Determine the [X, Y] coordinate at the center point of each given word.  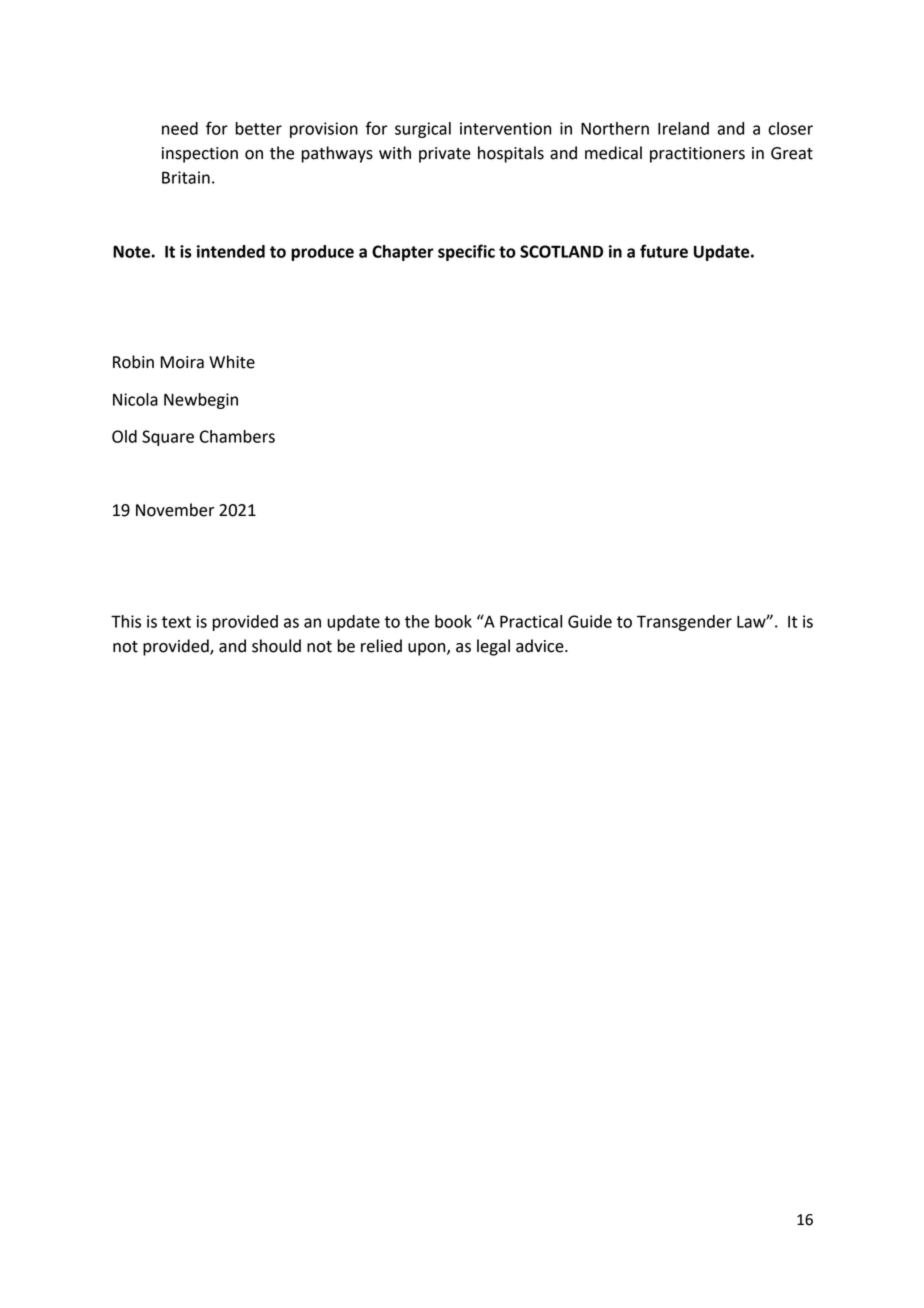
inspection [200, 155]
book [453, 621]
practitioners [697, 155]
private [445, 155]
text [176, 622]
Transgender [684, 623]
